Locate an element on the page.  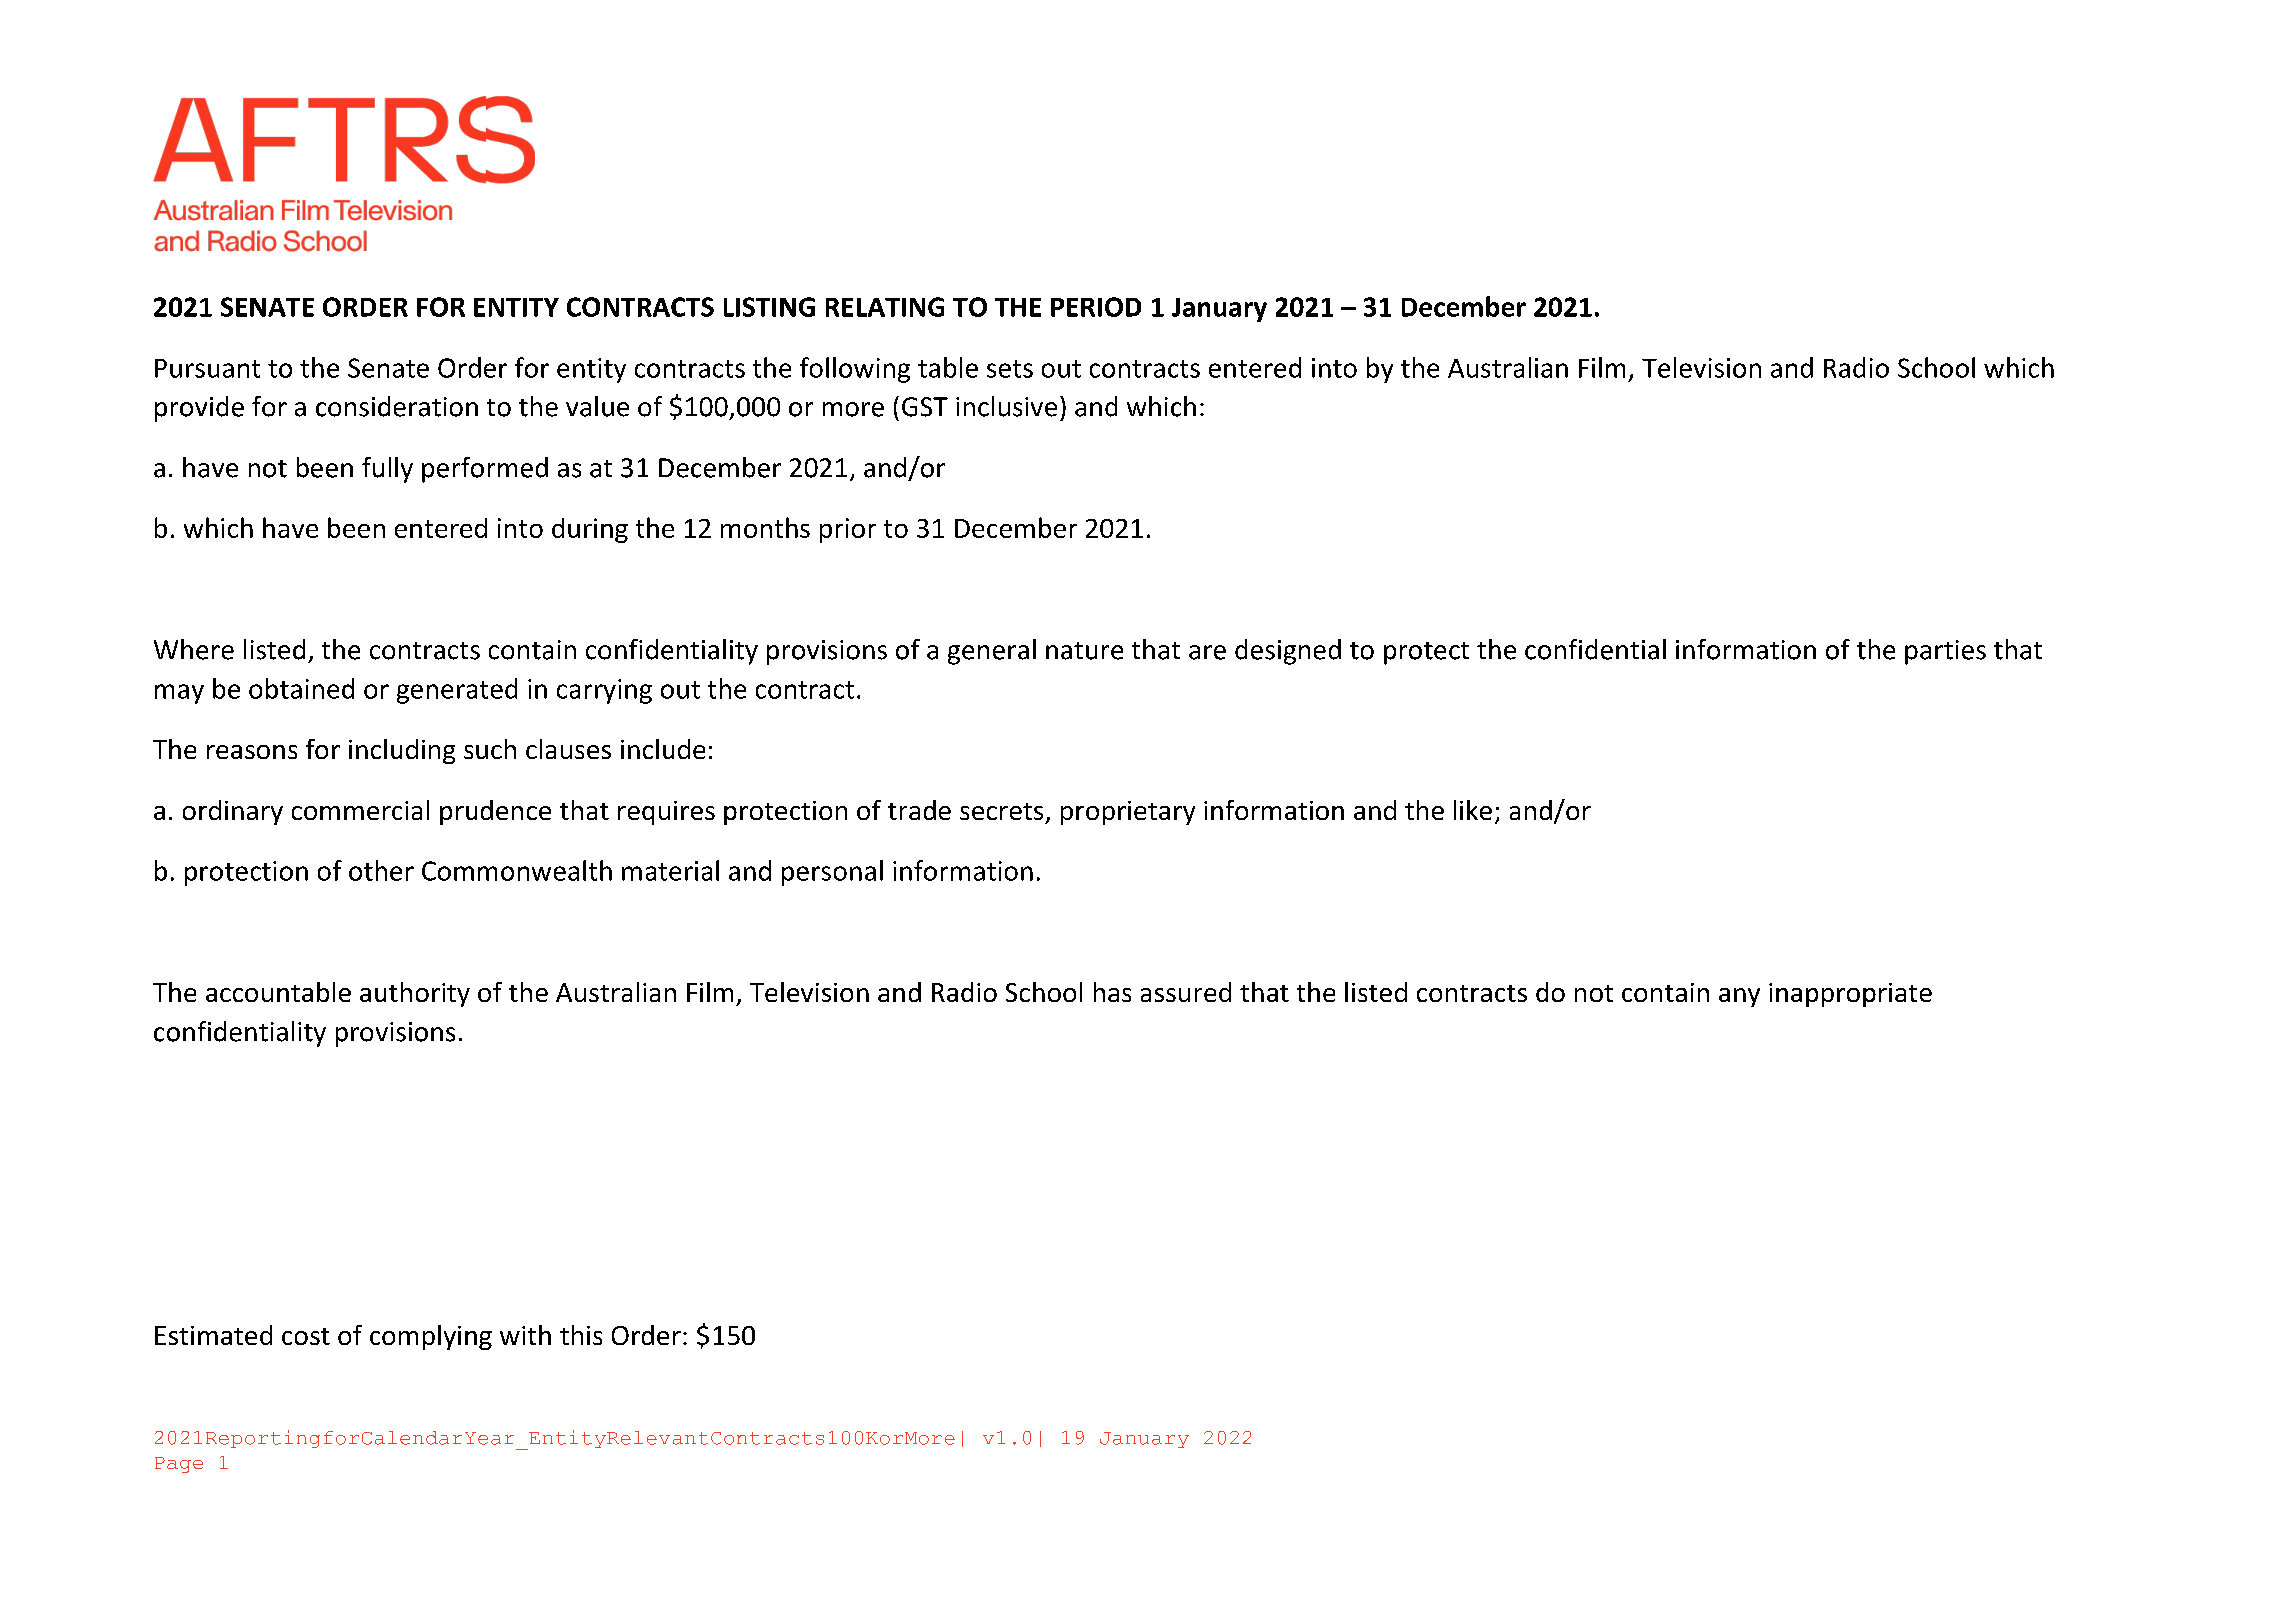
sets is located at coordinates (1010, 369).
